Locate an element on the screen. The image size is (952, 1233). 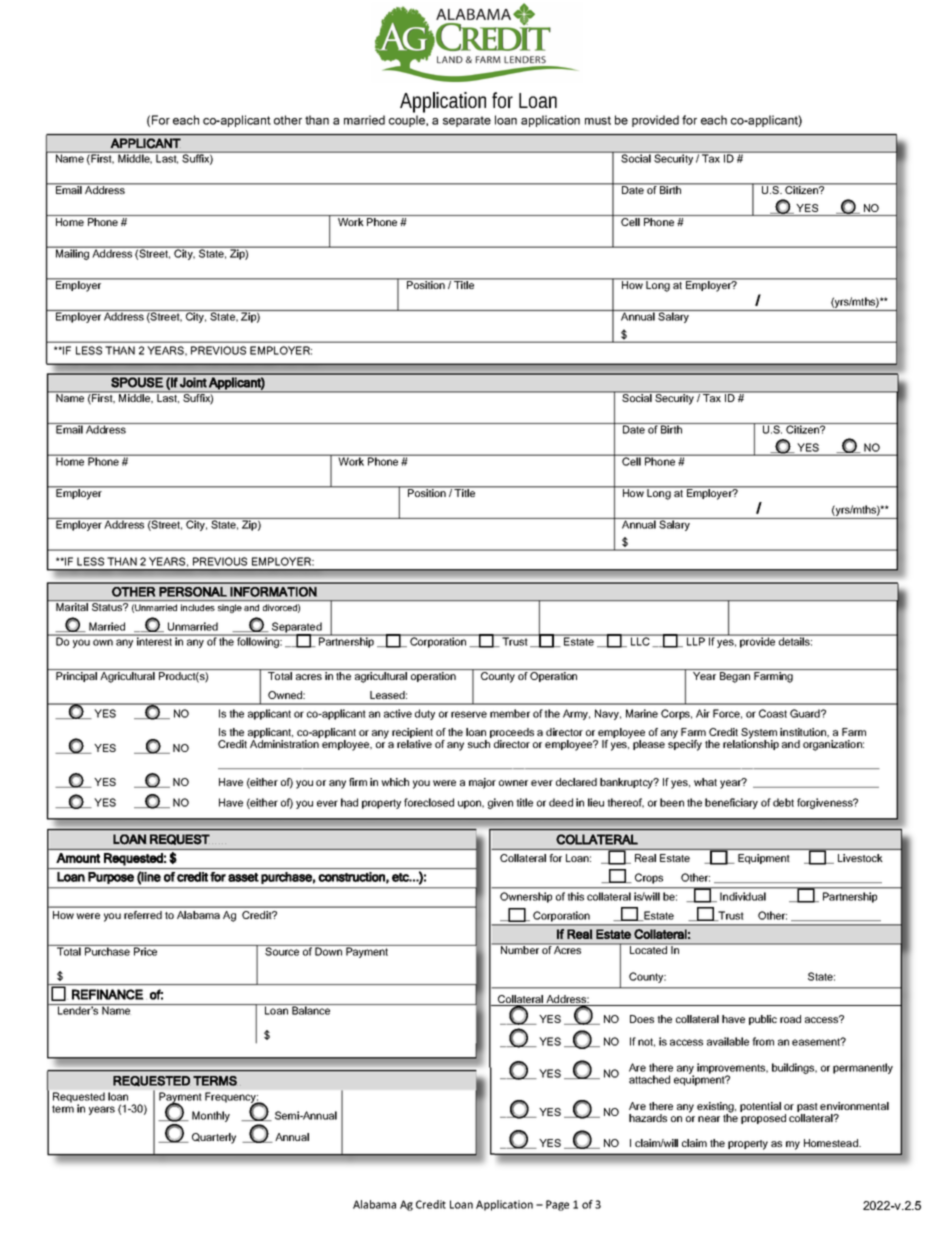
referred is located at coordinates (143, 915).
